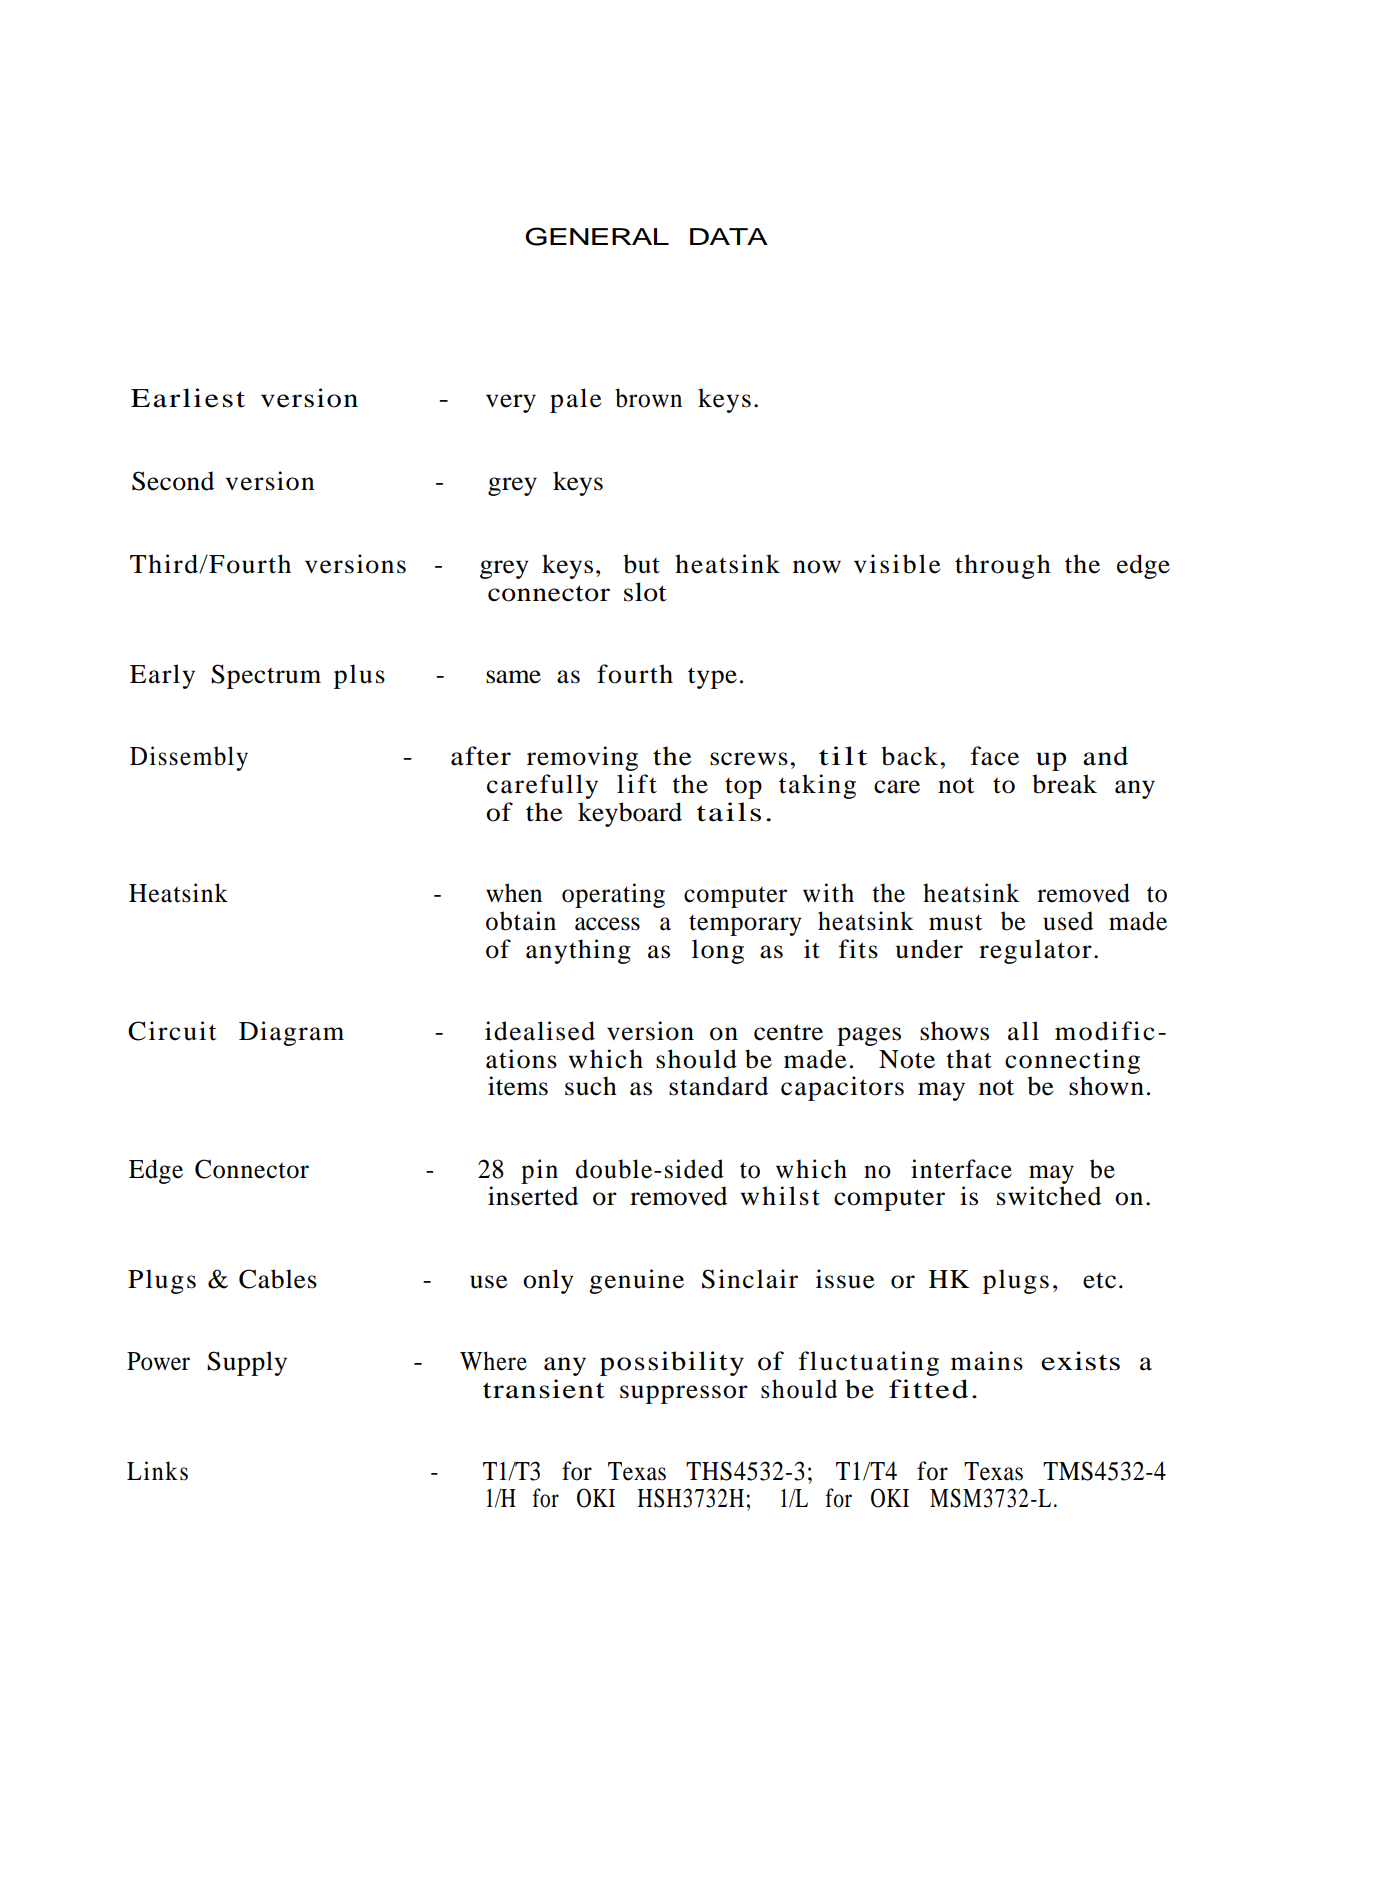  I want to click on when, so click(514, 893).
